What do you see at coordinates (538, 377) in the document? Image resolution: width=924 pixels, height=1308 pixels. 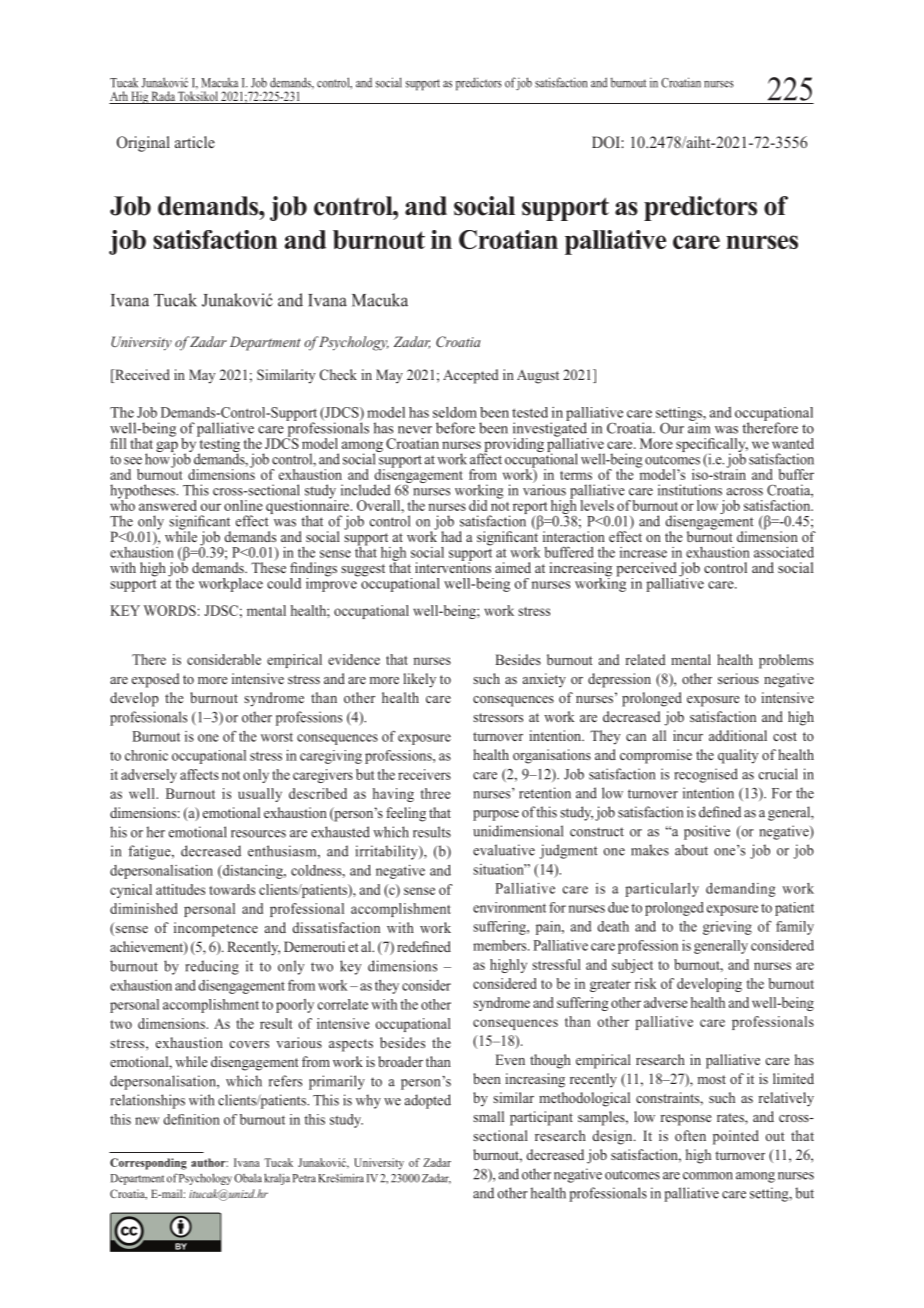 I see `August` at bounding box center [538, 377].
